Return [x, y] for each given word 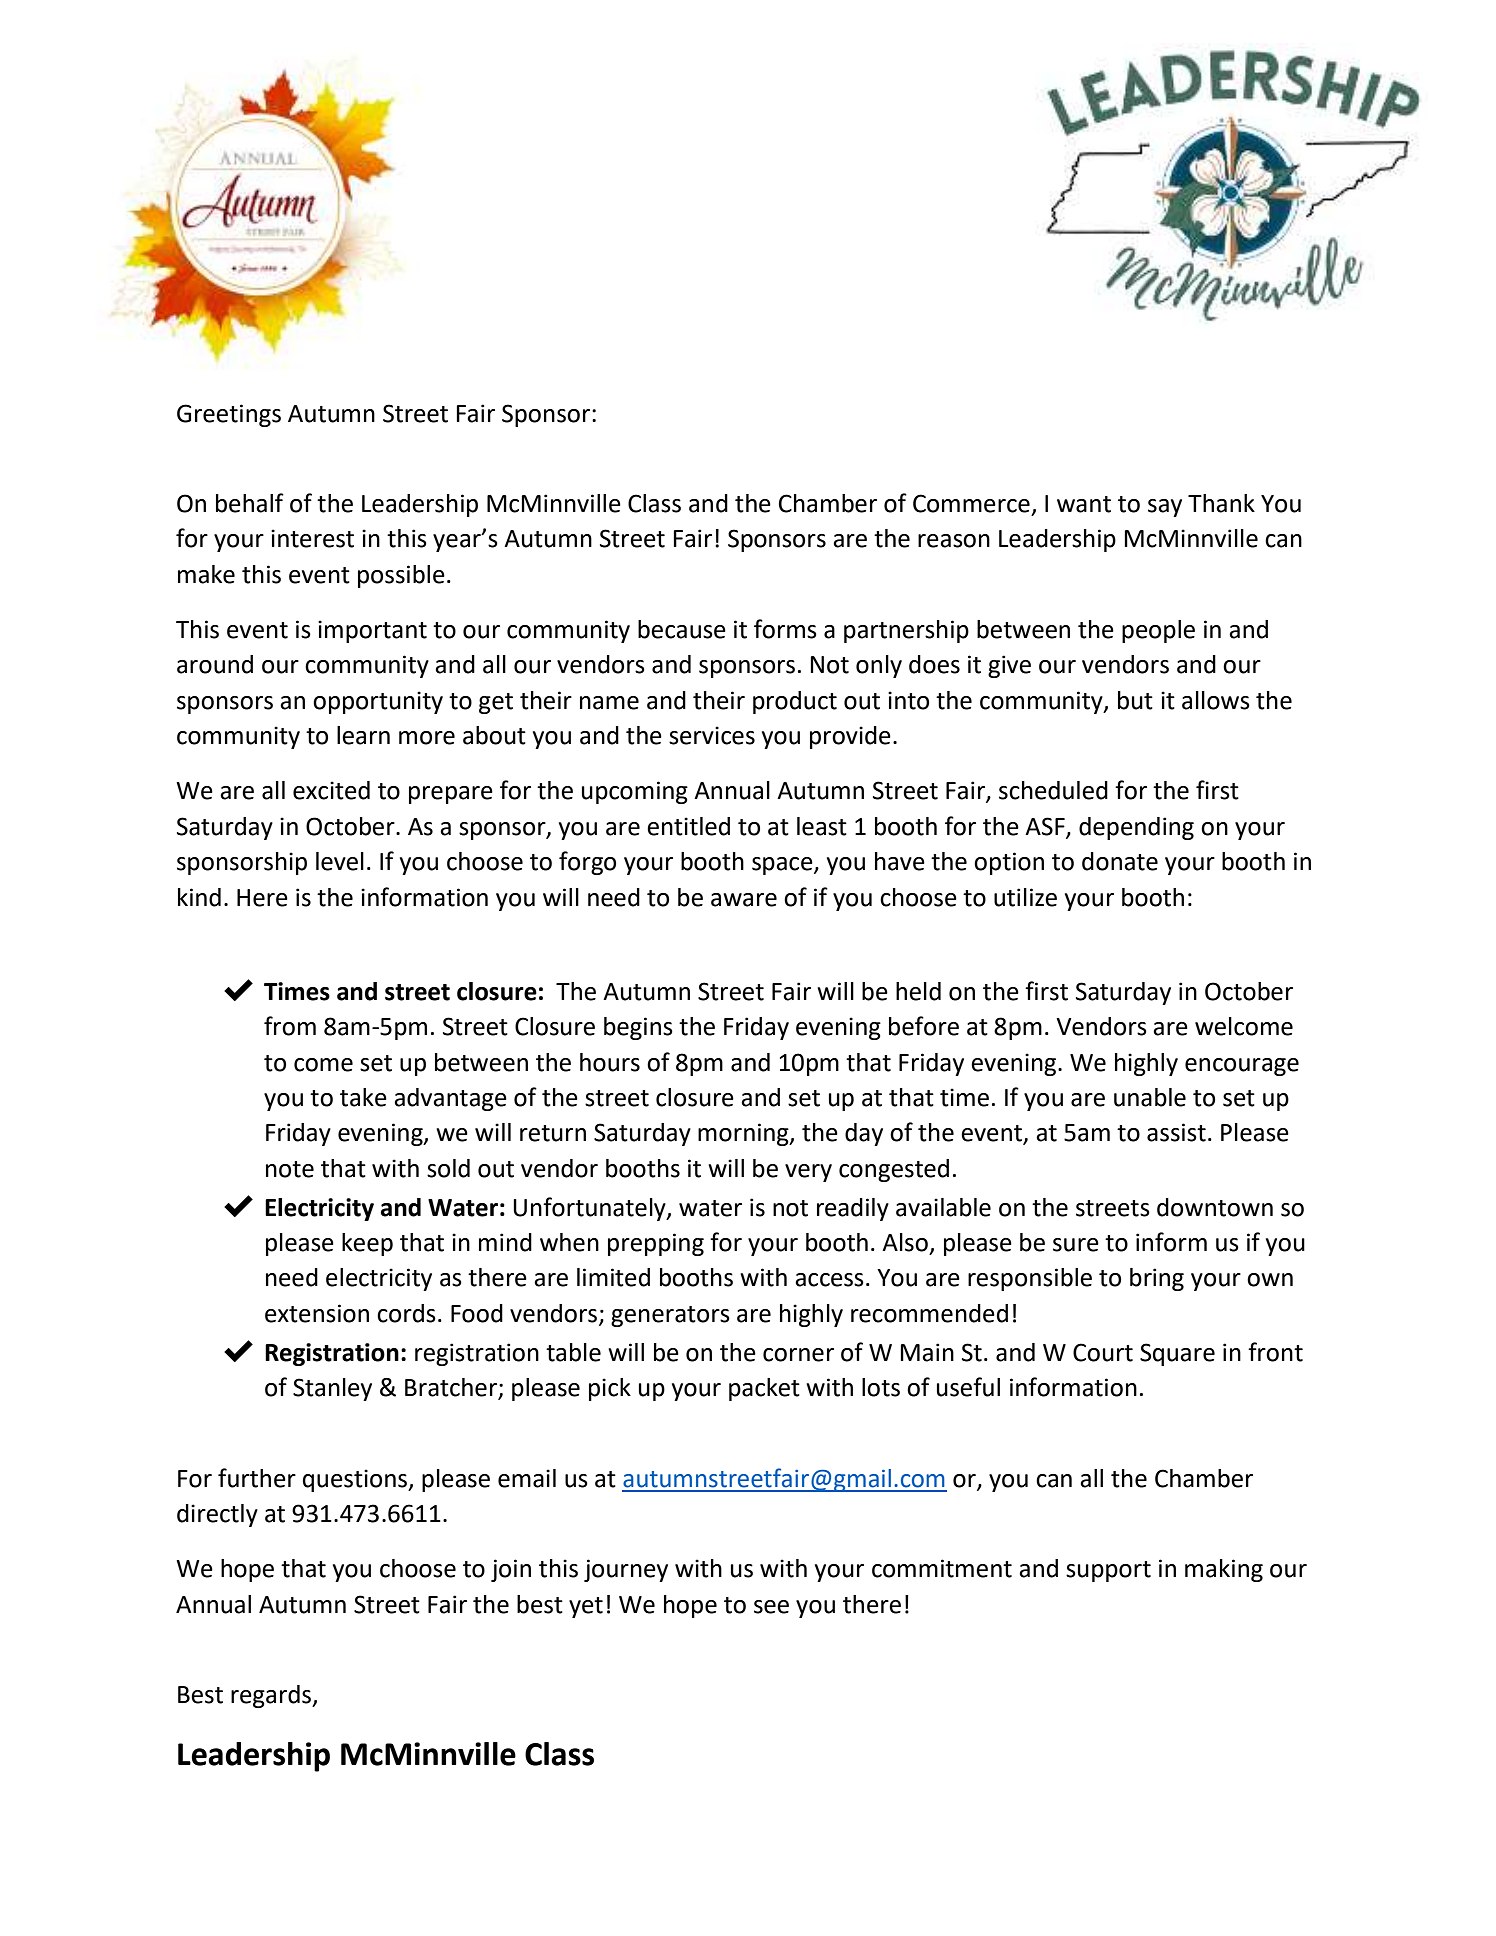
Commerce [971, 503]
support [1108, 1571]
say [1165, 508]
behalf [250, 503]
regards [272, 1696]
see [771, 1607]
